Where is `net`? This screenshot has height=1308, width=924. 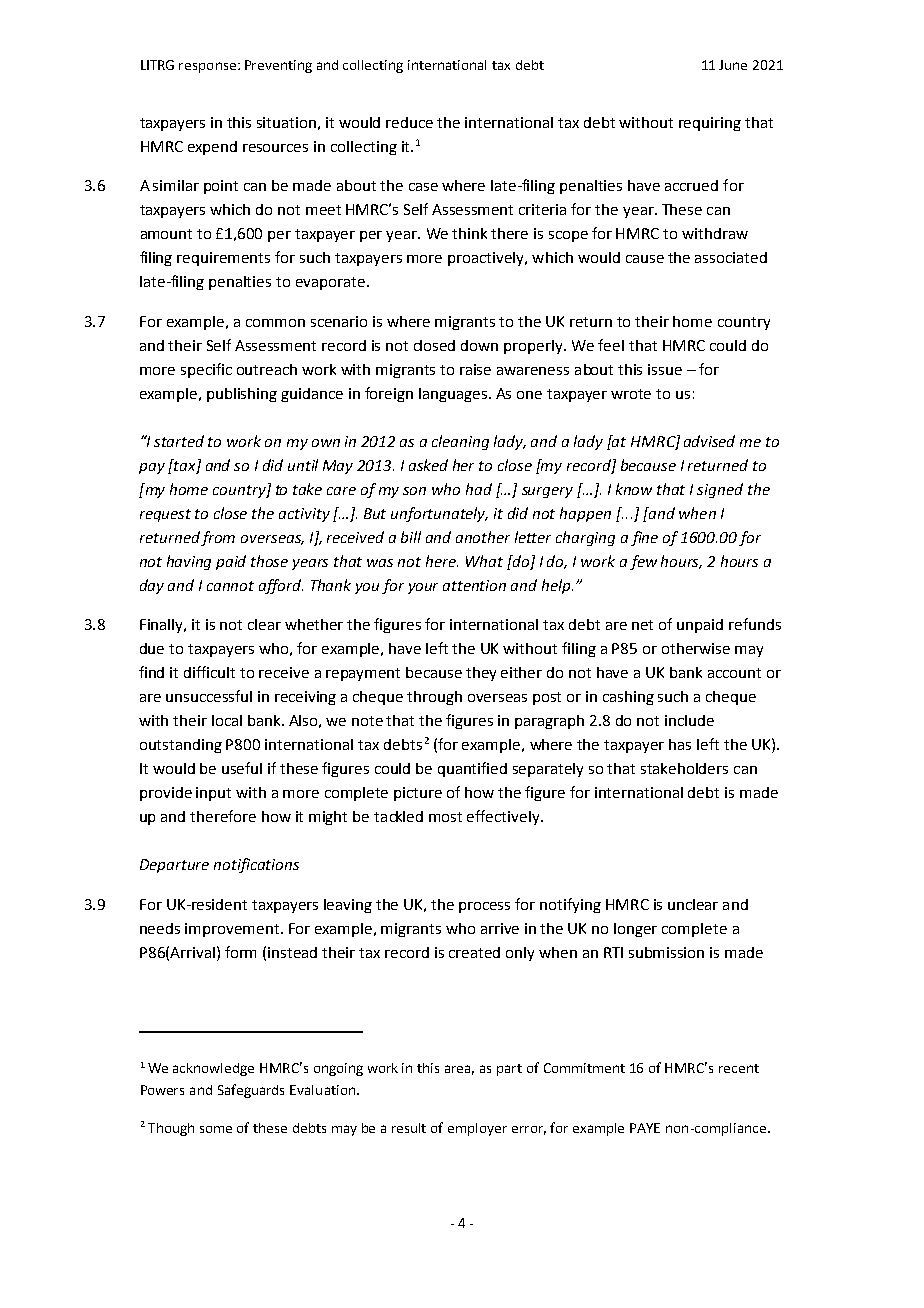
net is located at coordinates (642, 625).
